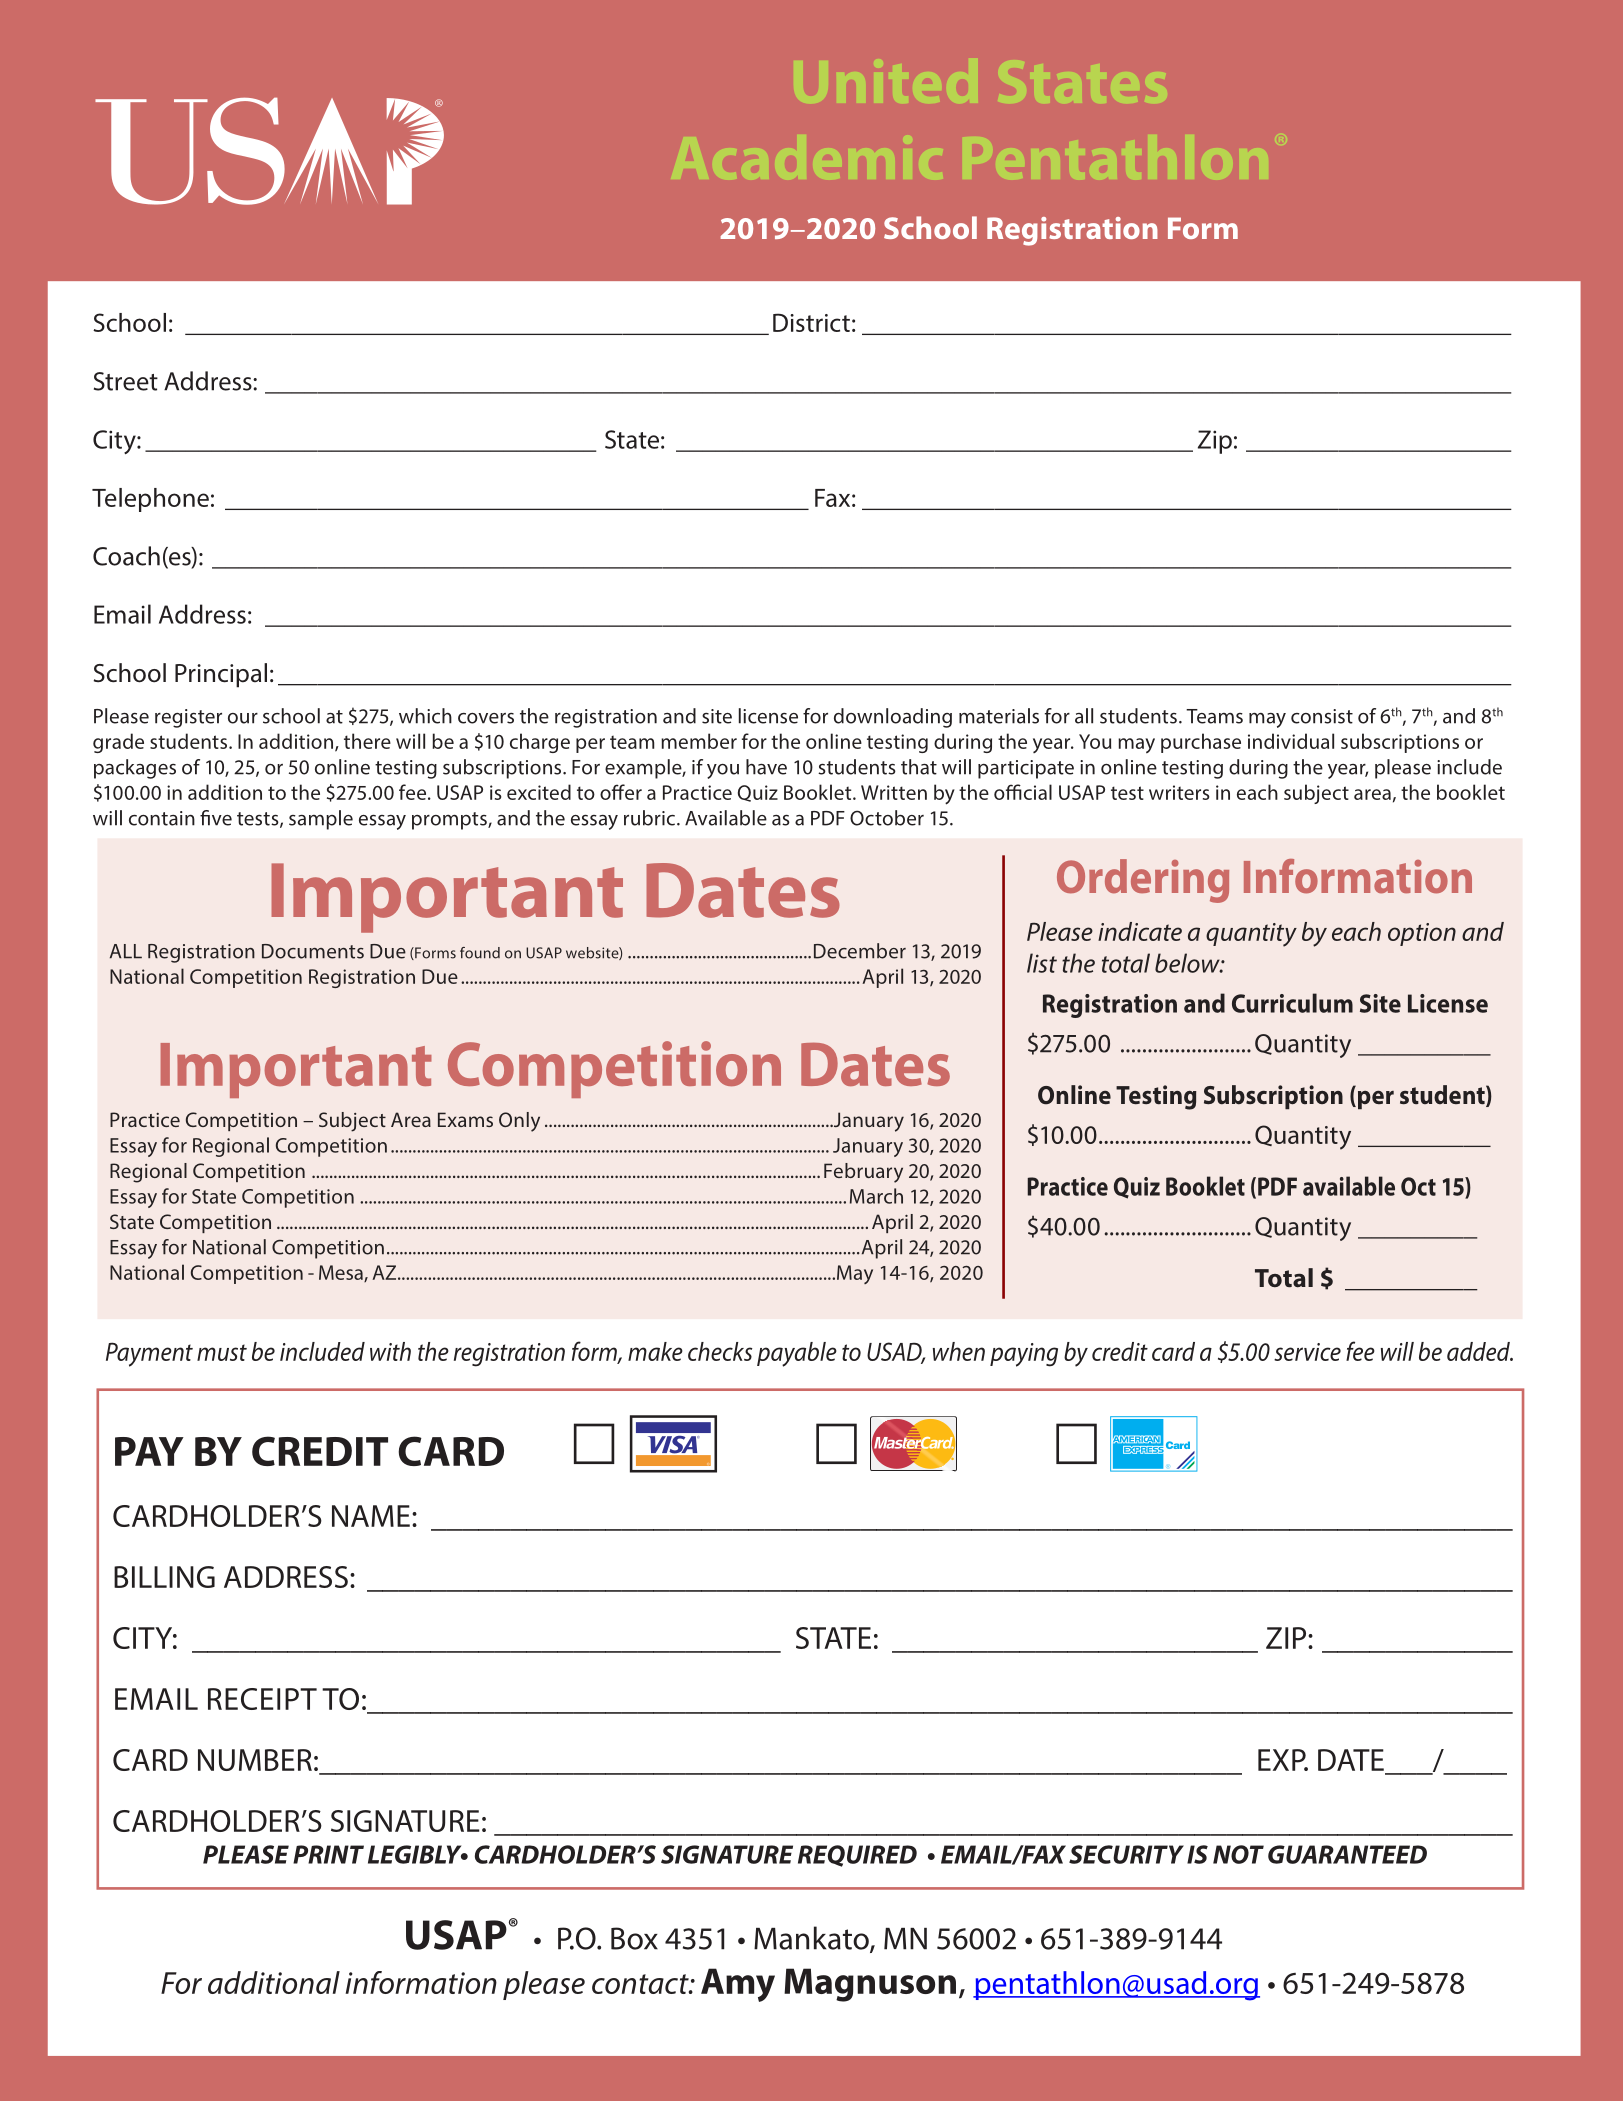 Image resolution: width=1623 pixels, height=2101 pixels. I want to click on downloading, so click(893, 718).
